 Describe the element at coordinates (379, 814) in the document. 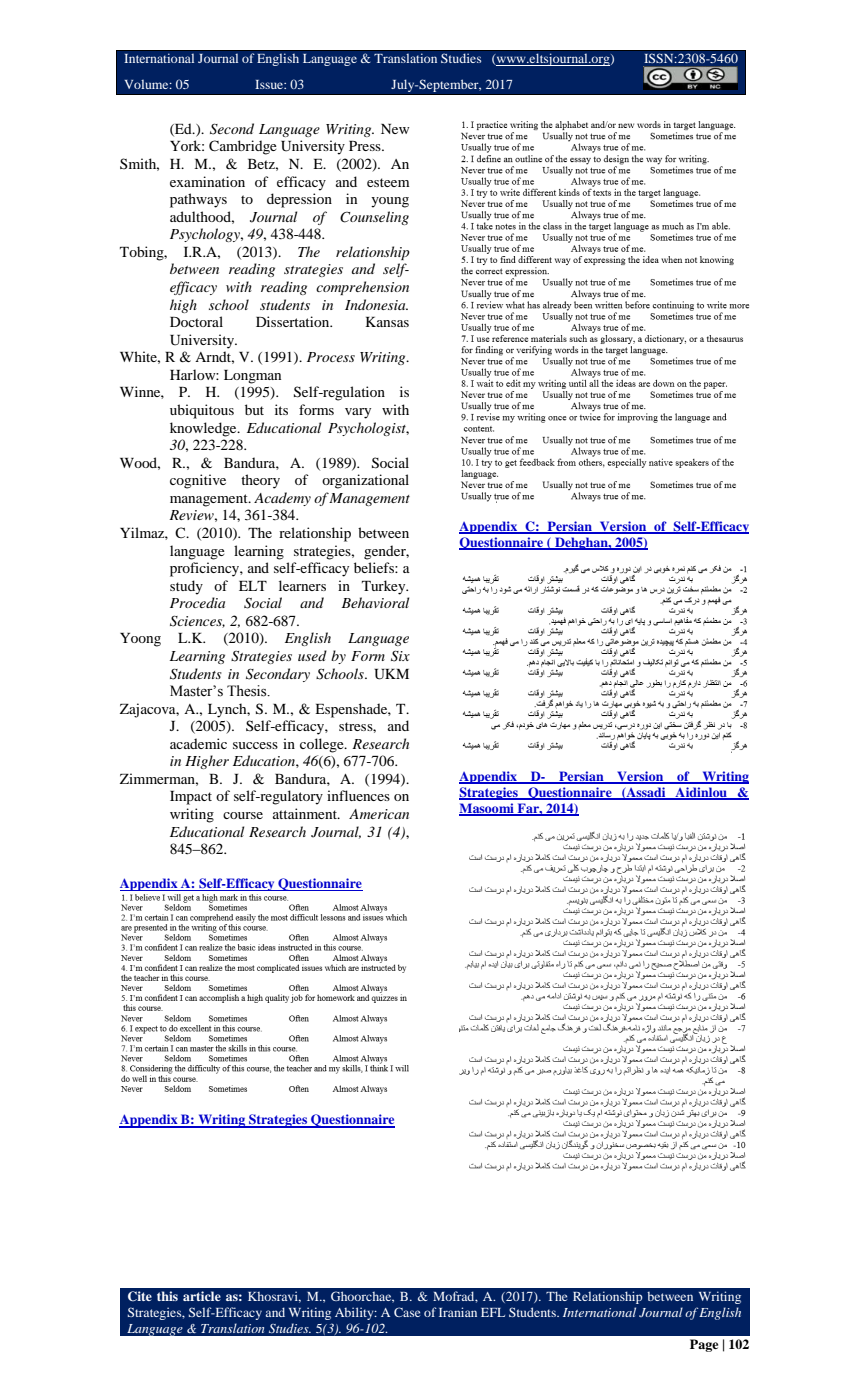

I see `American` at that location.
